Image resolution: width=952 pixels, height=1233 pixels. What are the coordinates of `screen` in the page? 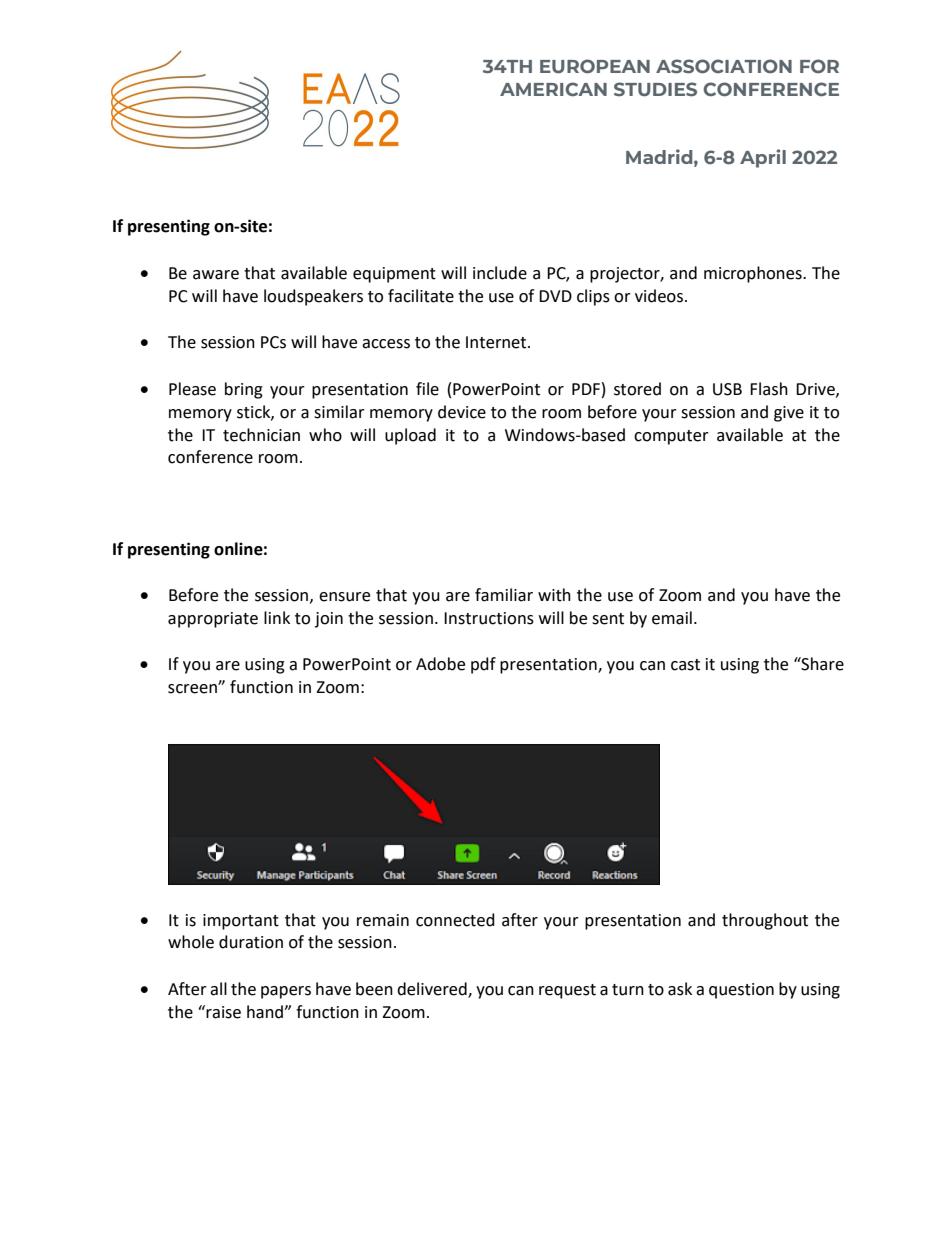 It's located at (193, 688).
